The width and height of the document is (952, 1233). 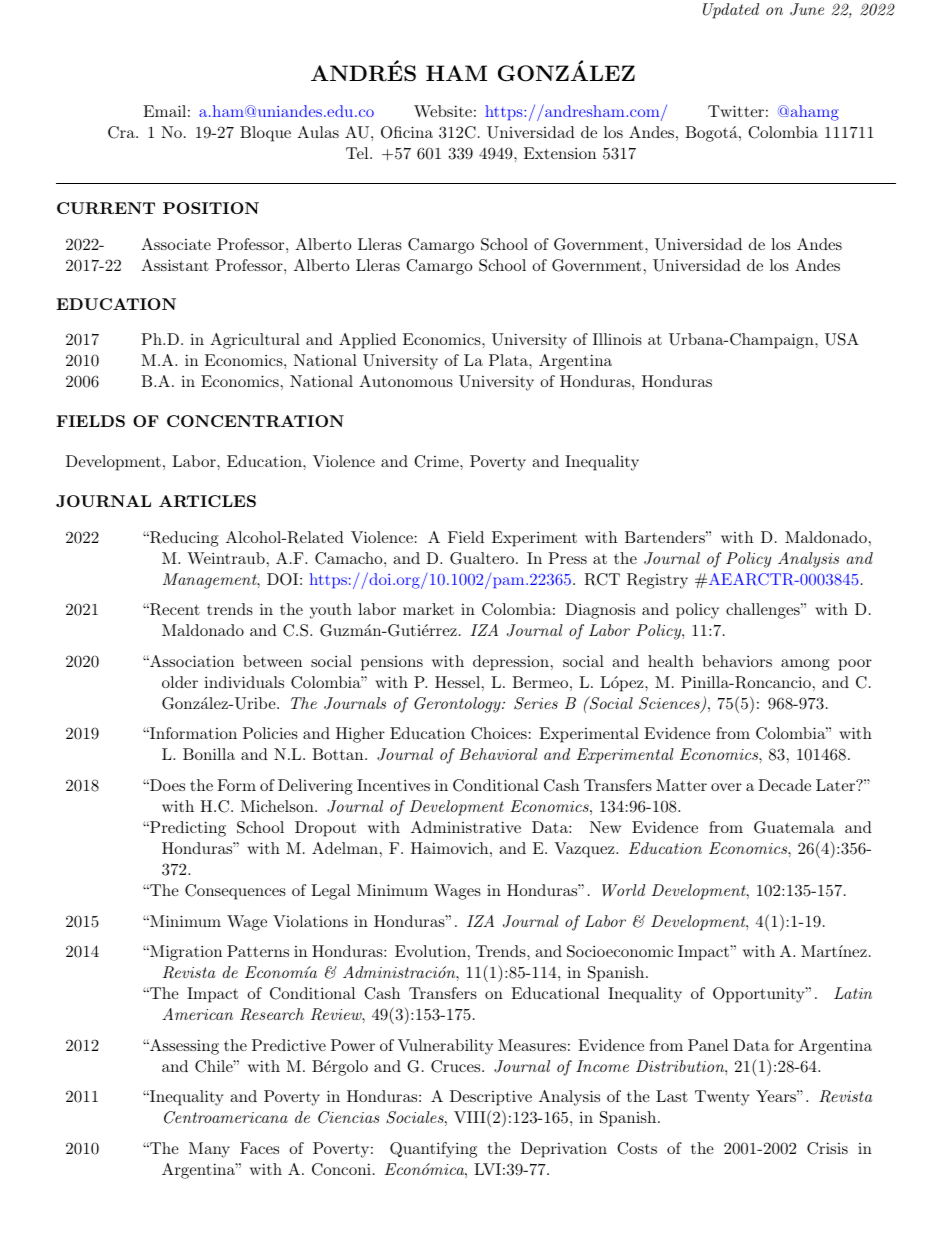 What do you see at coordinates (428, 609) in the document?
I see `market` at bounding box center [428, 609].
